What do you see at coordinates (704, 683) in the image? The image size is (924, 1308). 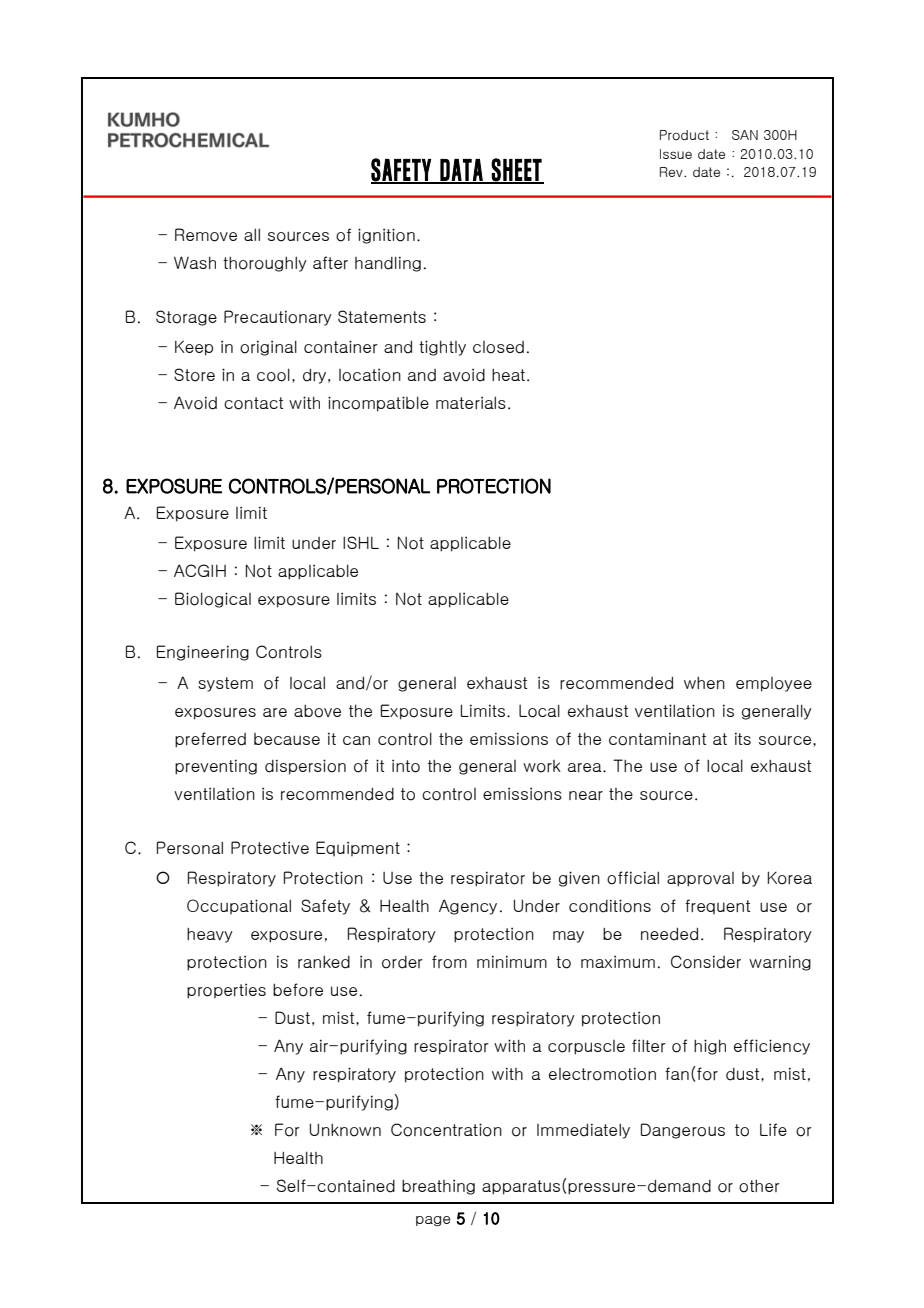 I see `when` at bounding box center [704, 683].
